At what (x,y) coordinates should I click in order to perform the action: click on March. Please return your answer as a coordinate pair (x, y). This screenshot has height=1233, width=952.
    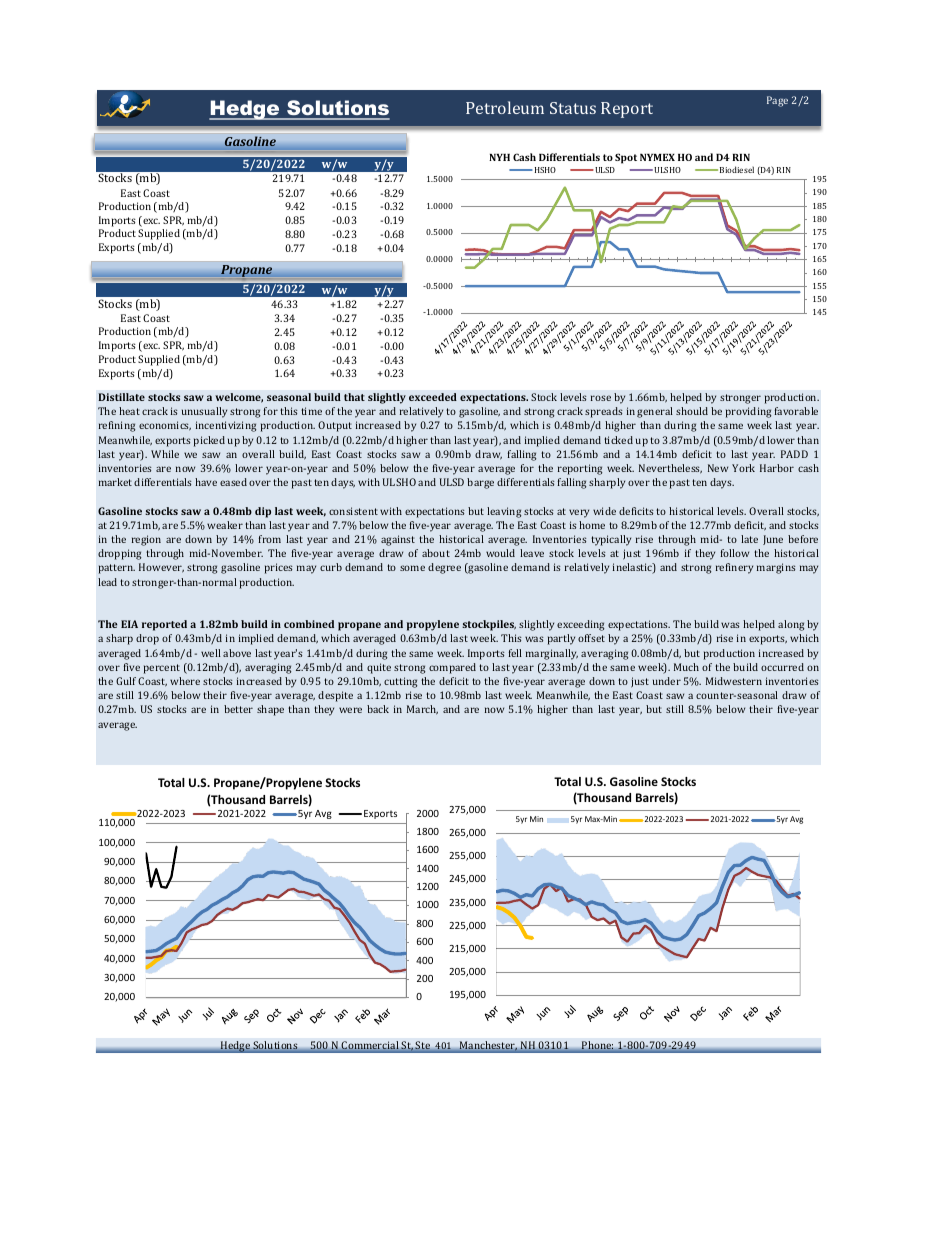
    Looking at the image, I should click on (422, 710).
